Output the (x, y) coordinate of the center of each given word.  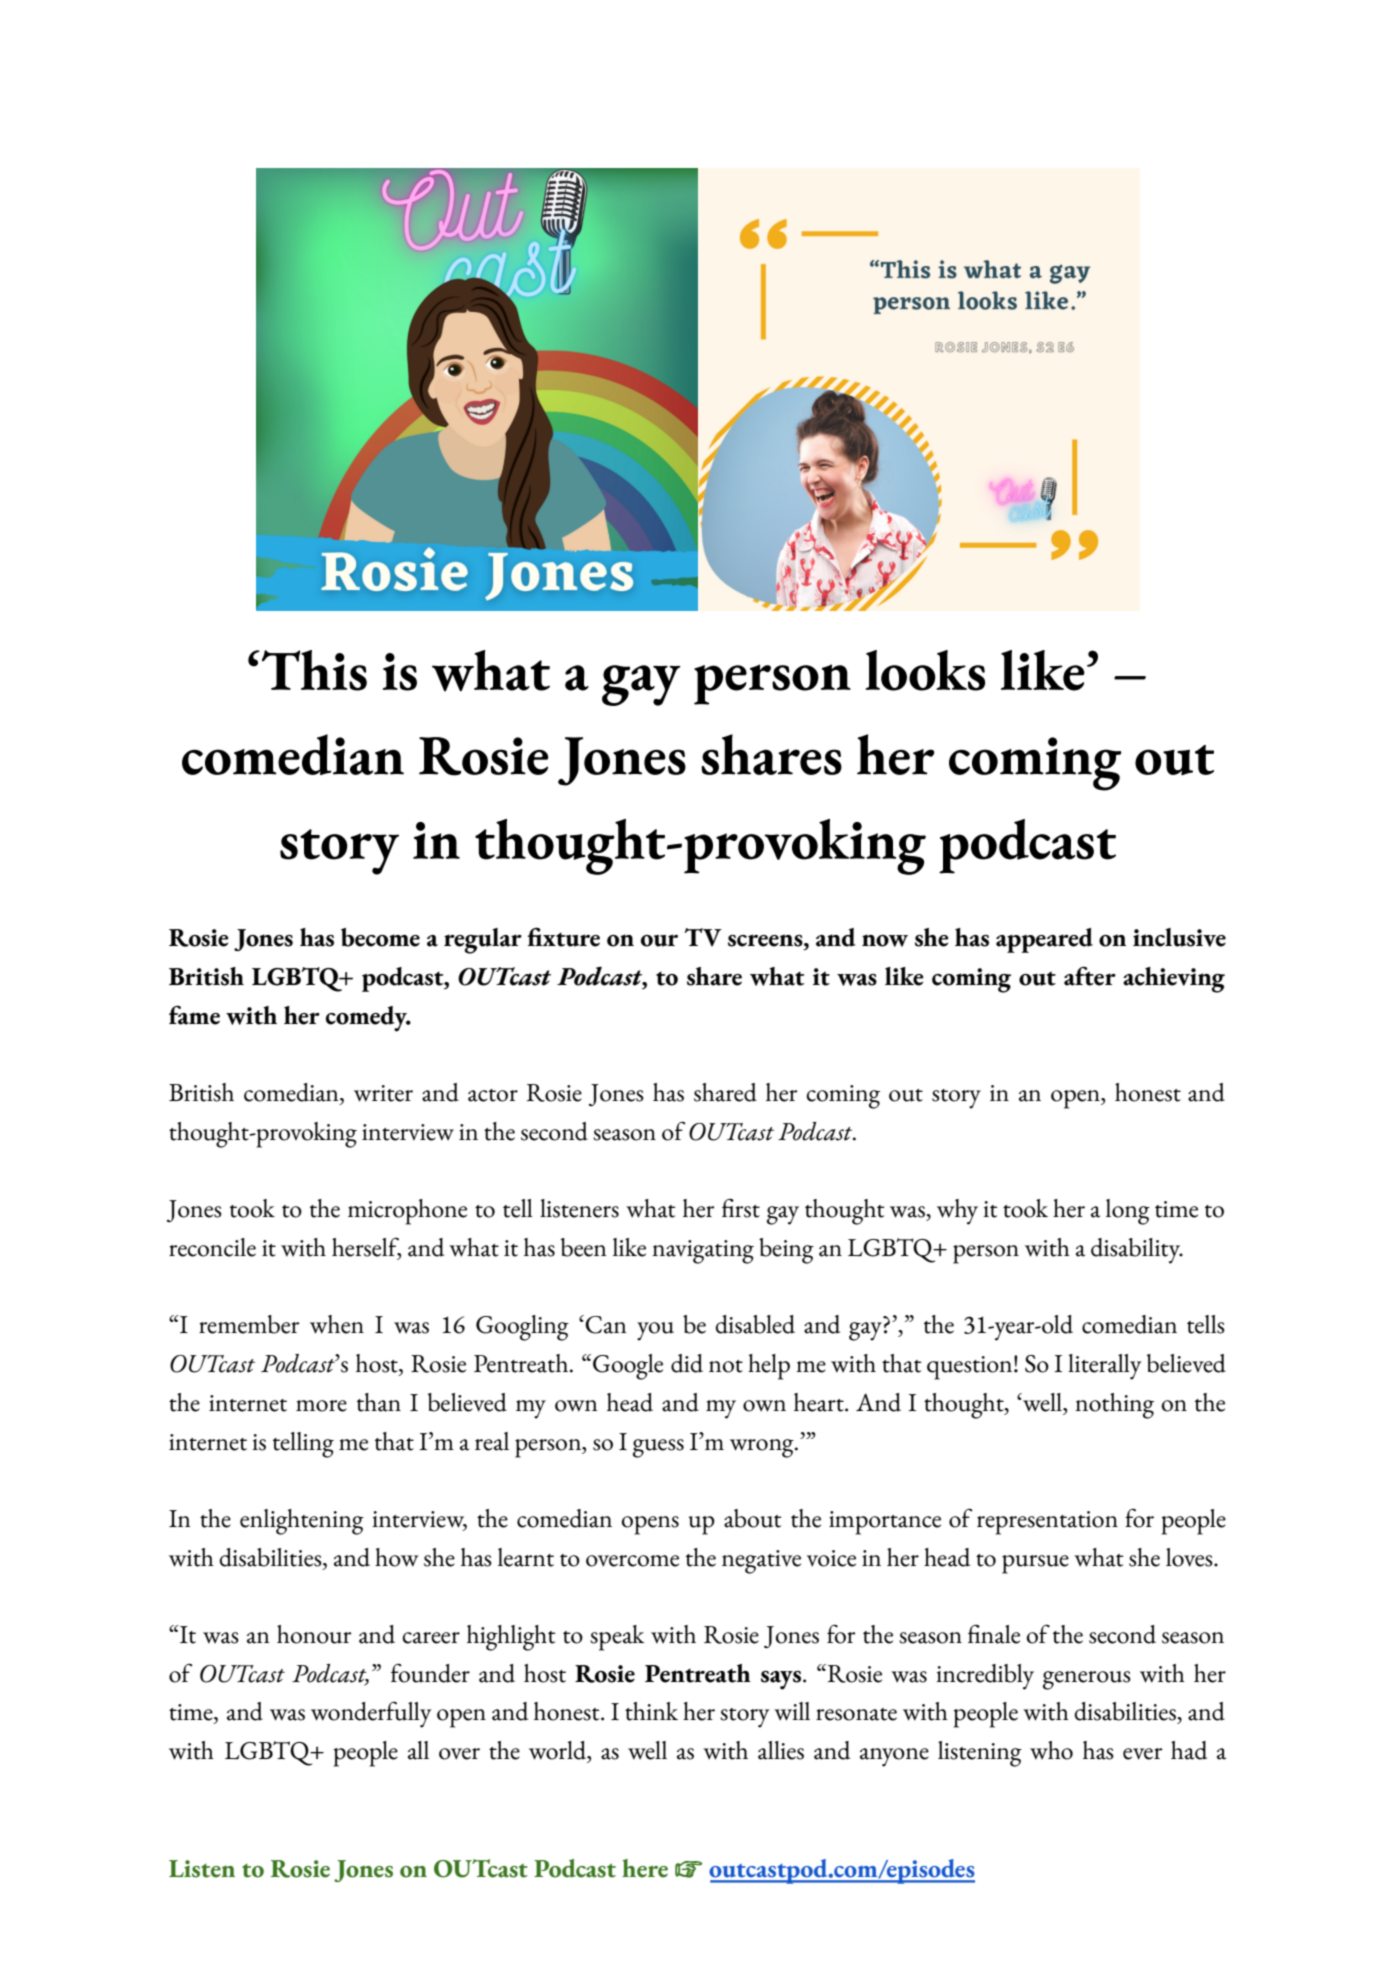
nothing (1114, 1406)
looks (925, 670)
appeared (1044, 940)
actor (493, 1095)
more (321, 1406)
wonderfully (371, 1714)
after (1090, 976)
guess (658, 1448)
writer (383, 1093)
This (313, 670)
